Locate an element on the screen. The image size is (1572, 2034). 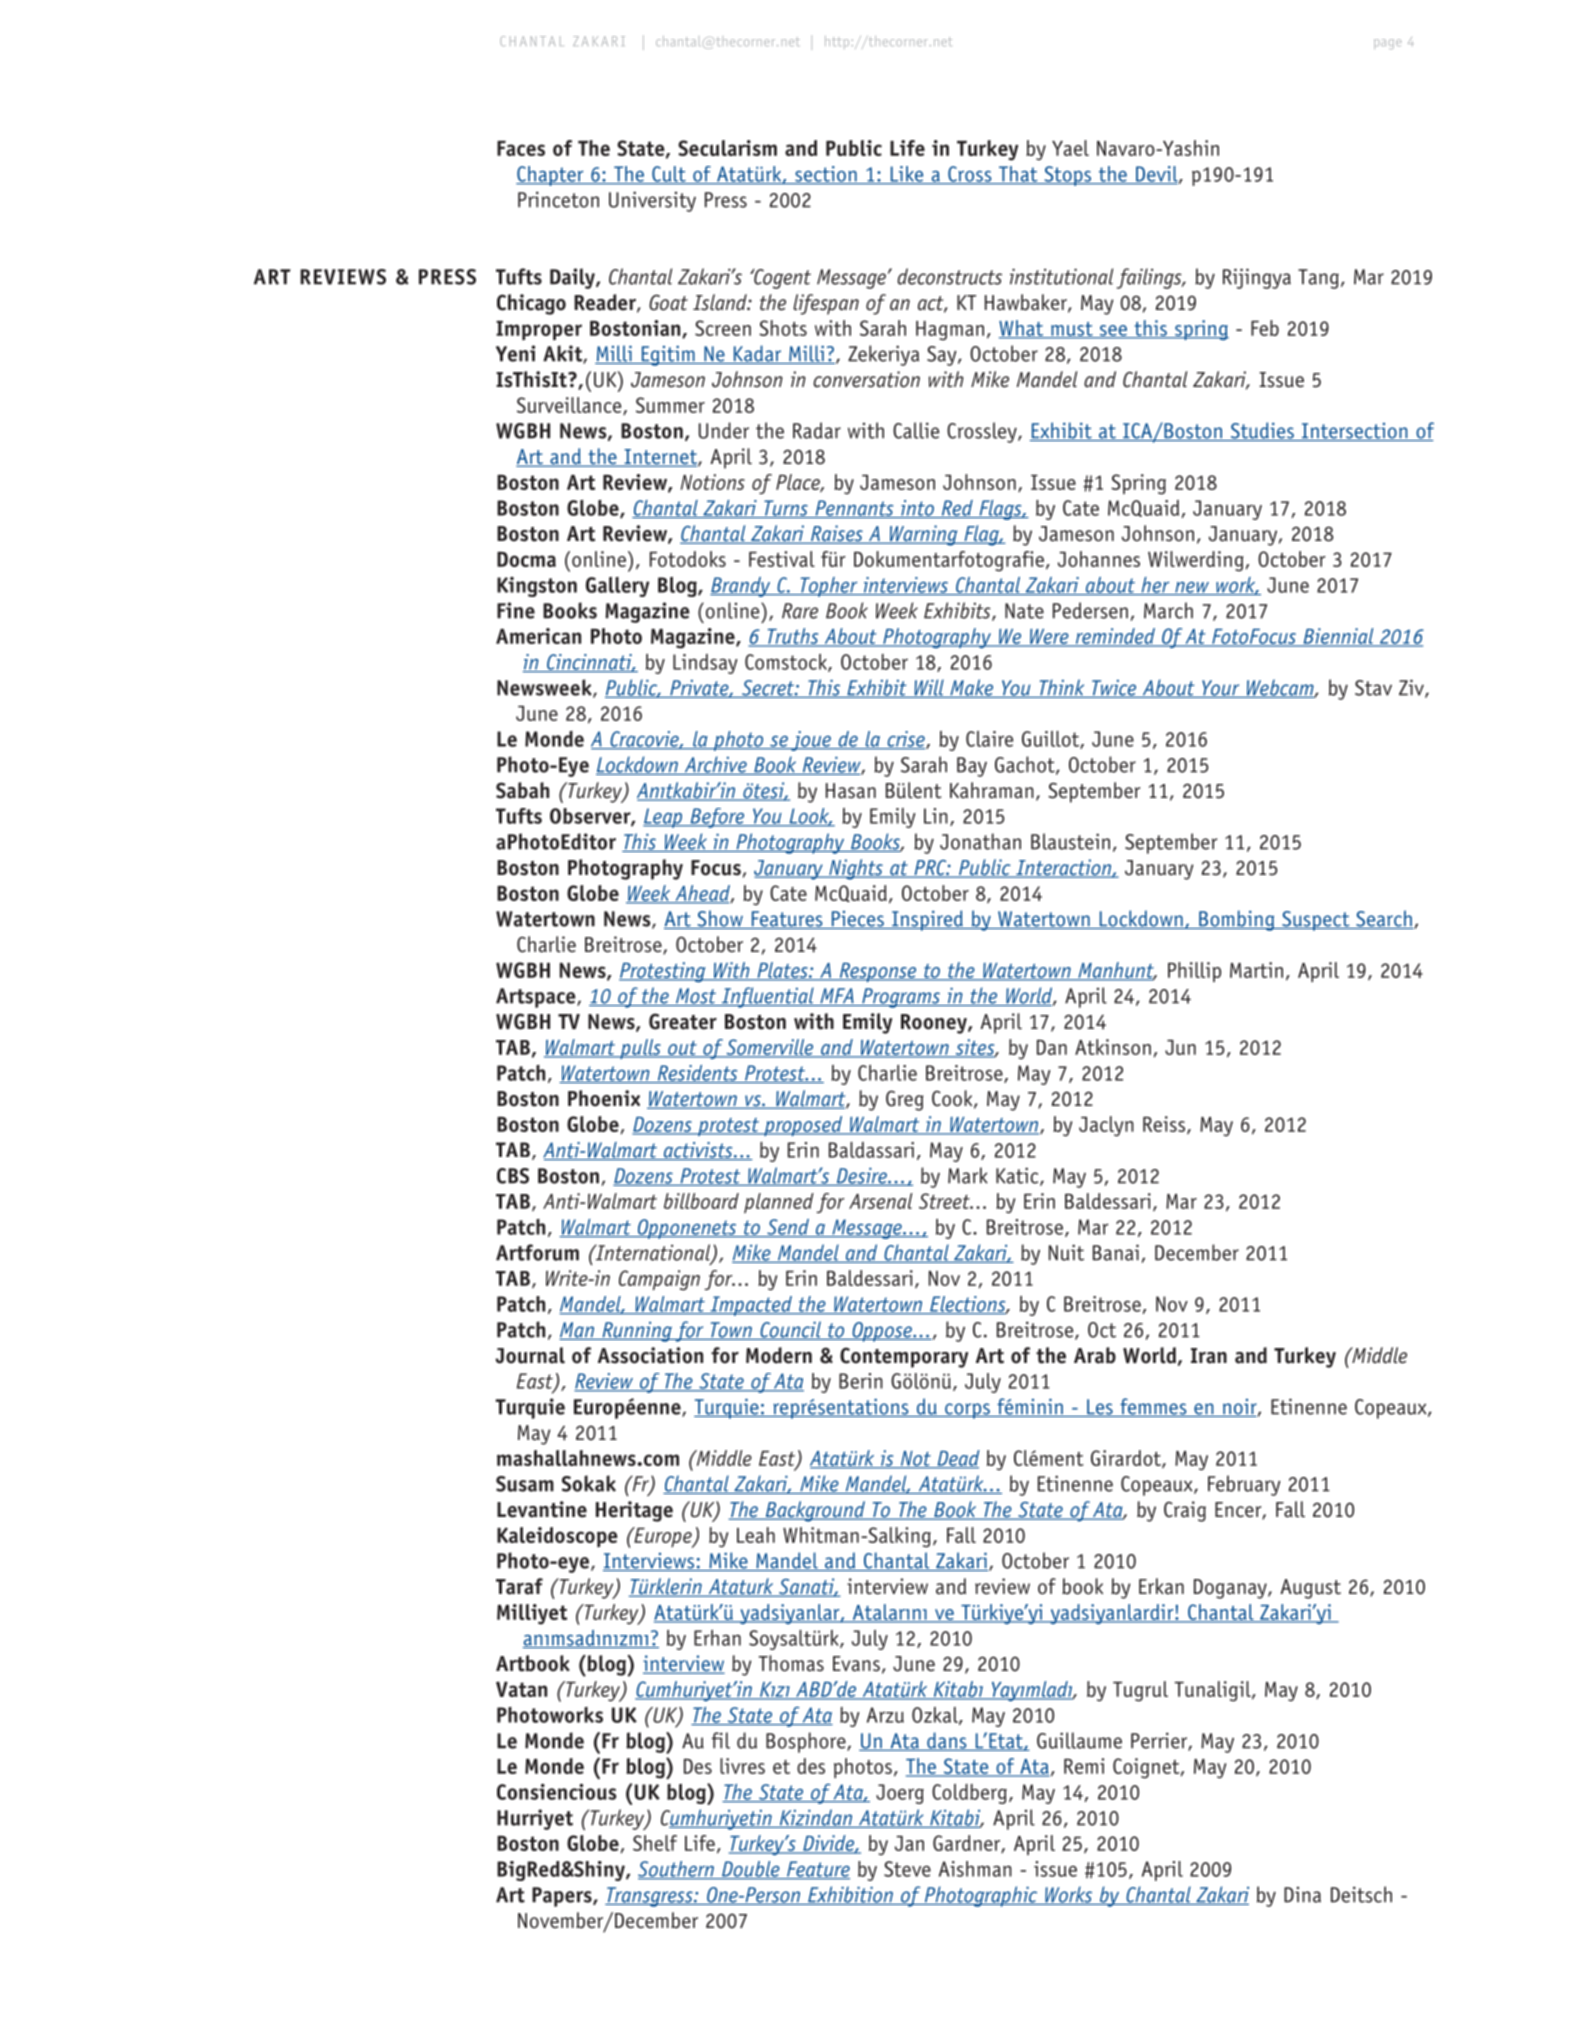
Like is located at coordinates (907, 175).
